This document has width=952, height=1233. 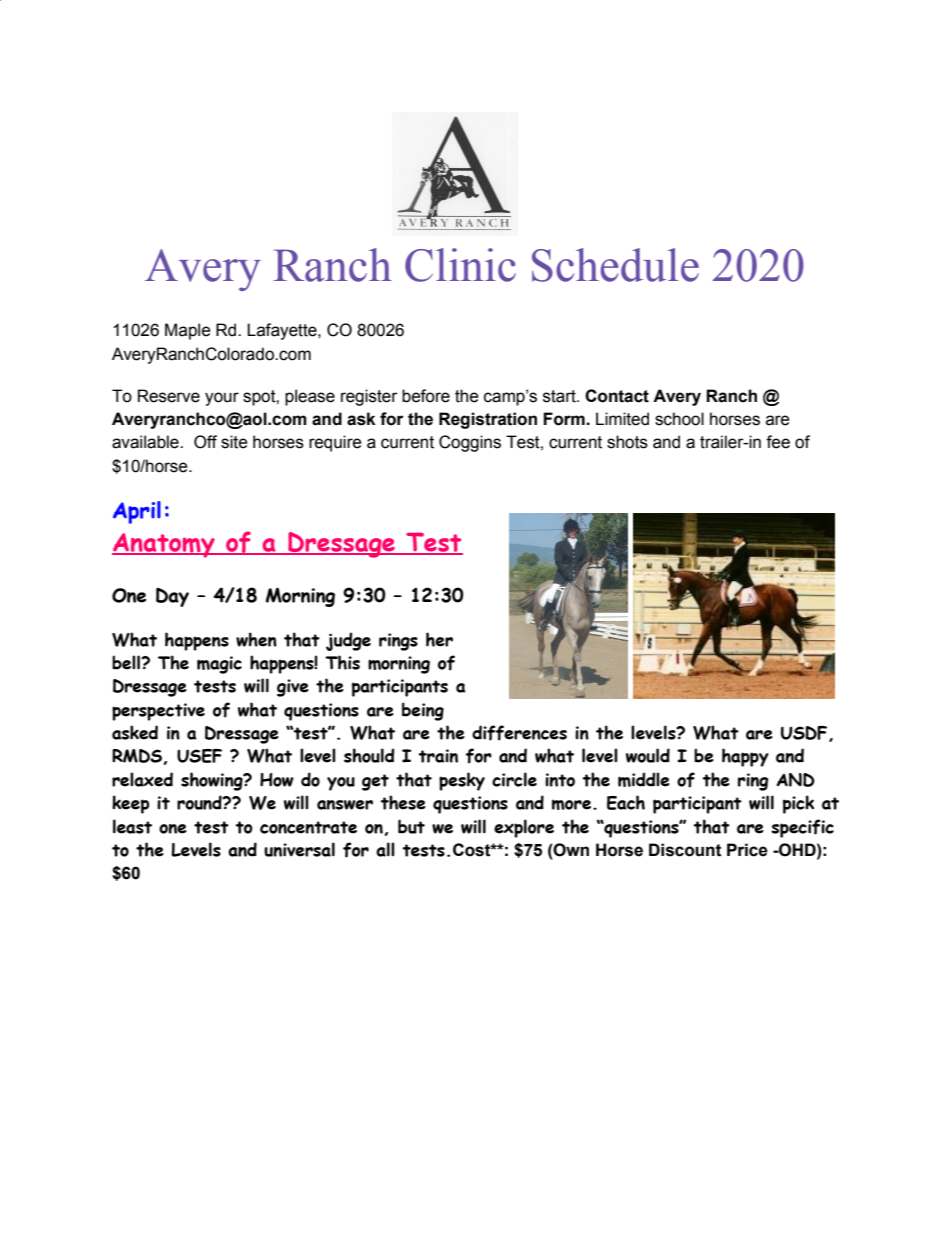 What do you see at coordinates (188, 331) in the document?
I see `Maple` at bounding box center [188, 331].
